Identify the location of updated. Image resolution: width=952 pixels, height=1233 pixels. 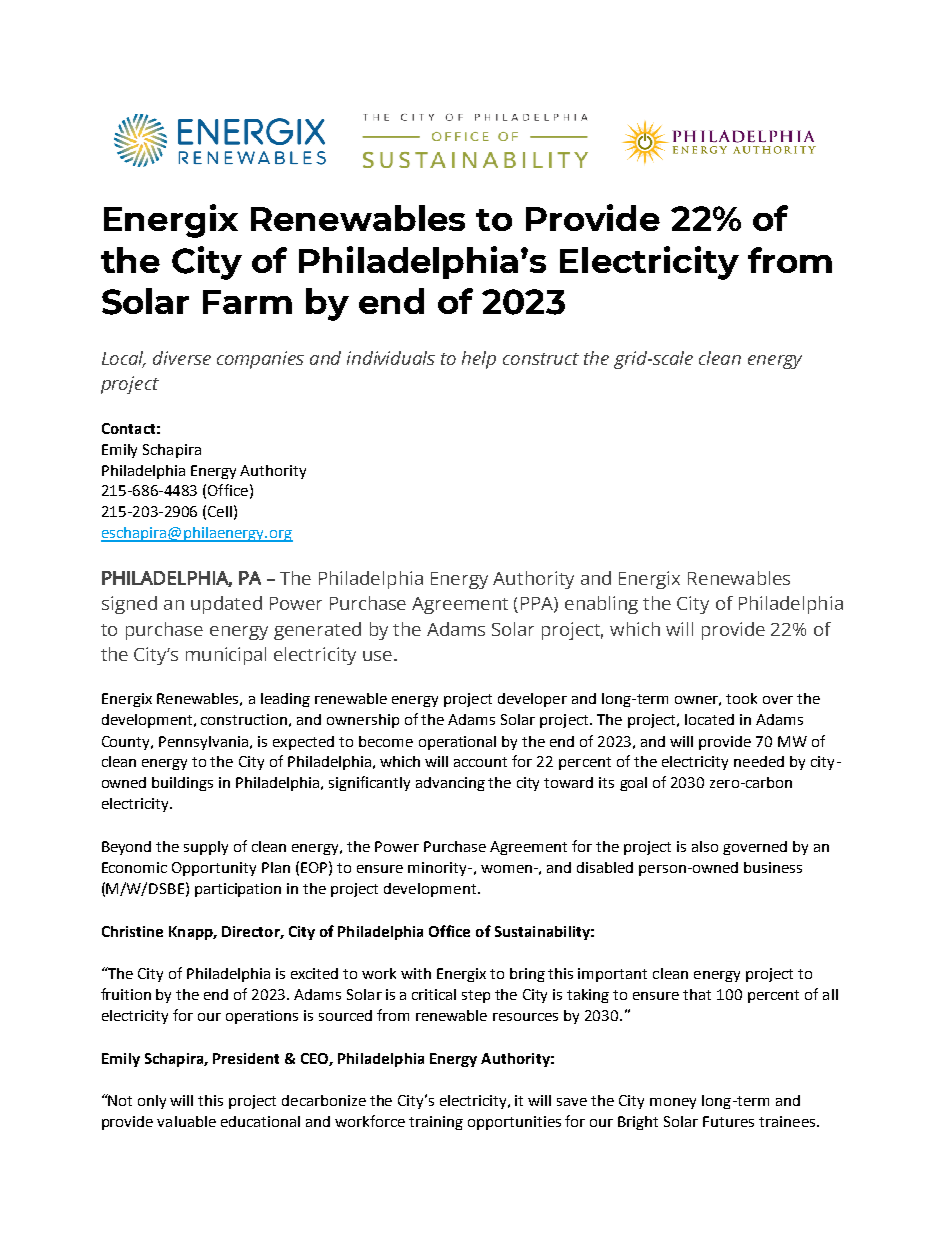
(226, 605).
